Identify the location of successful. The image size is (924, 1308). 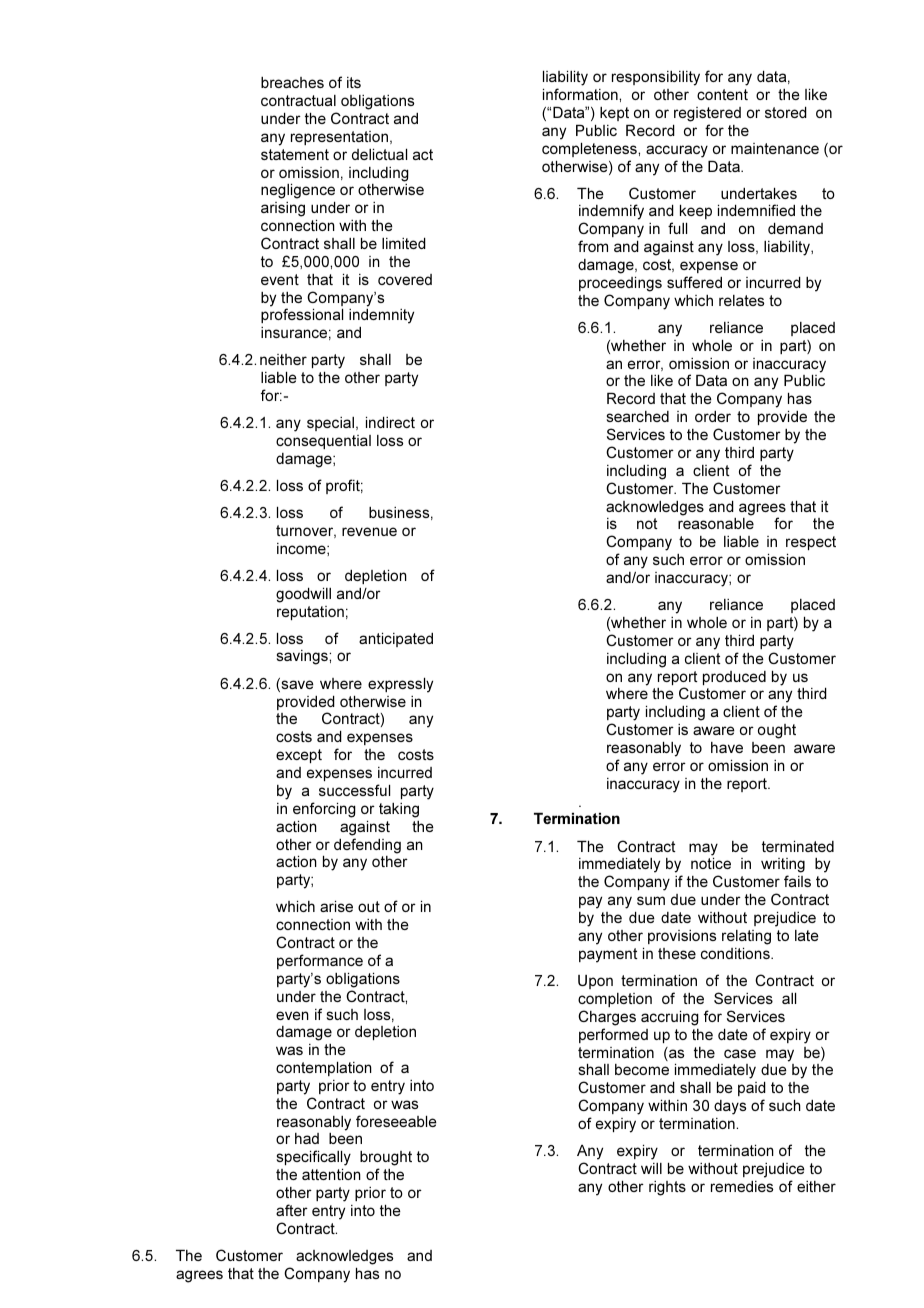
(354, 790).
